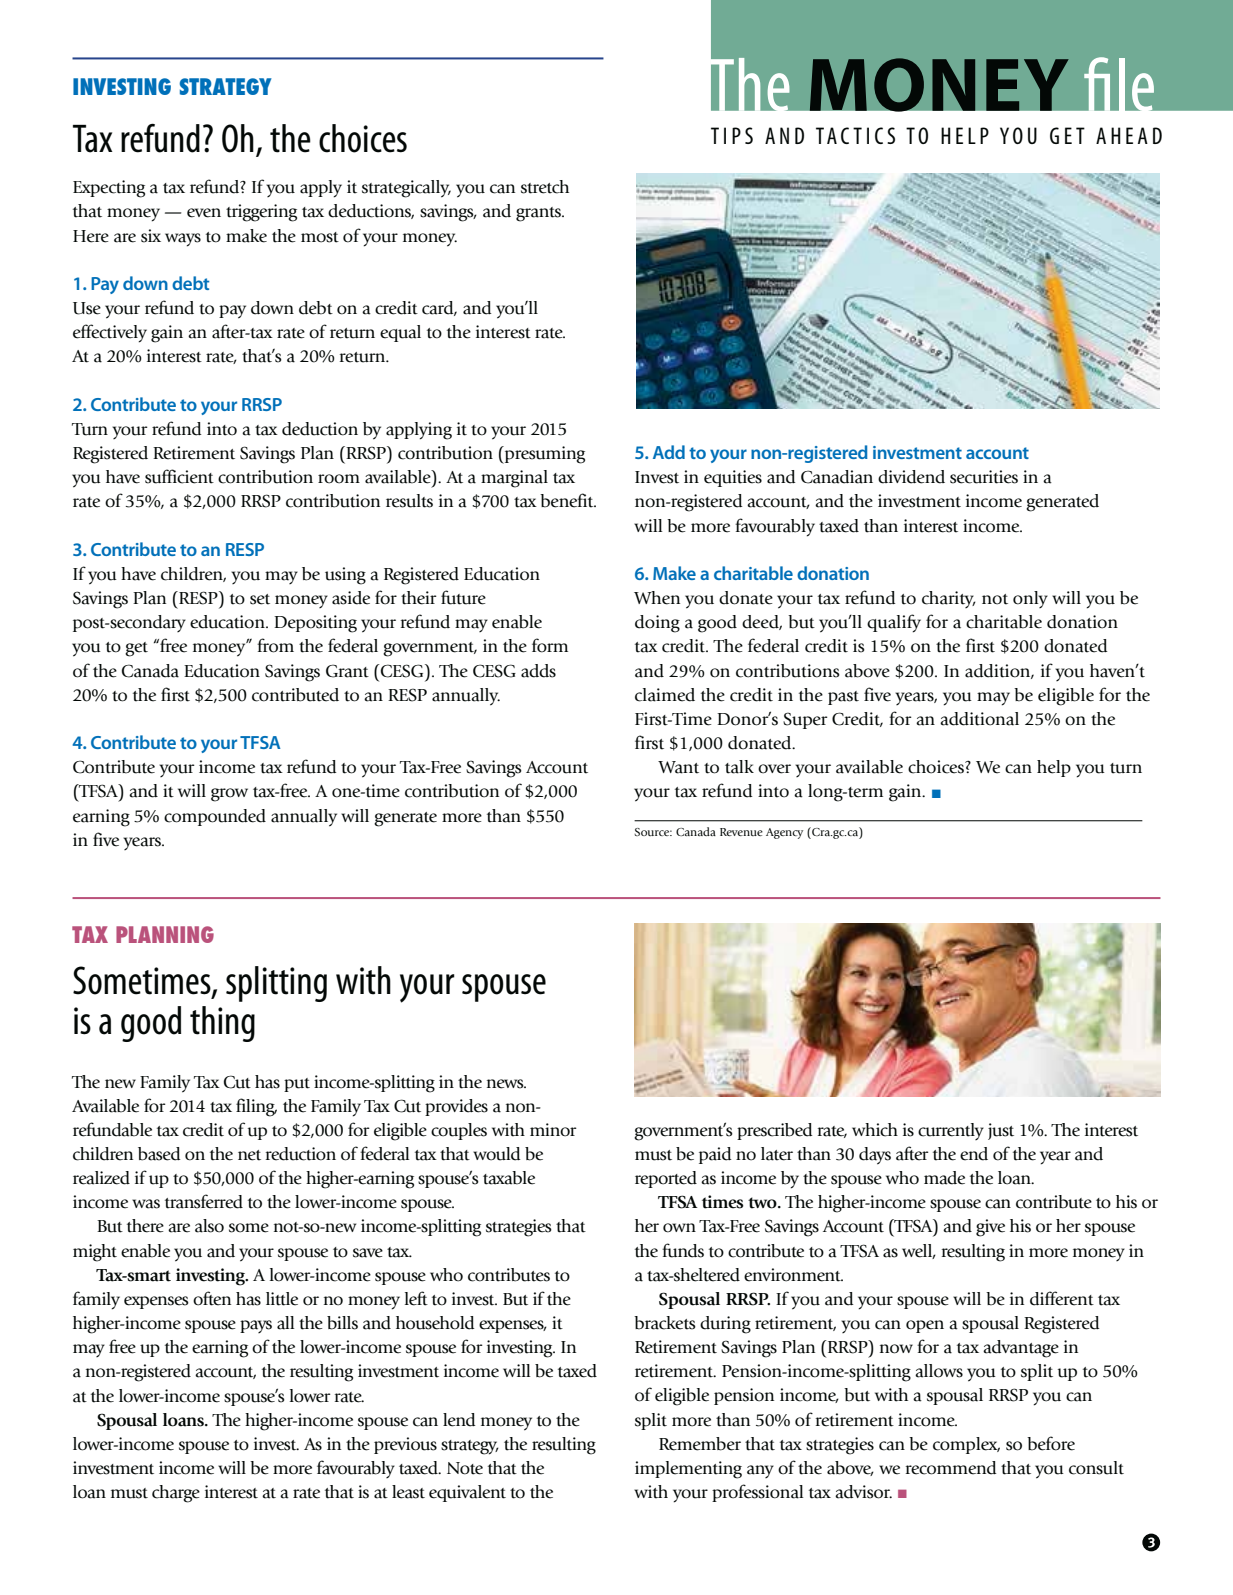 The image size is (1233, 1595). Describe the element at coordinates (984, 477) in the screenshot. I see `securities` at that location.
